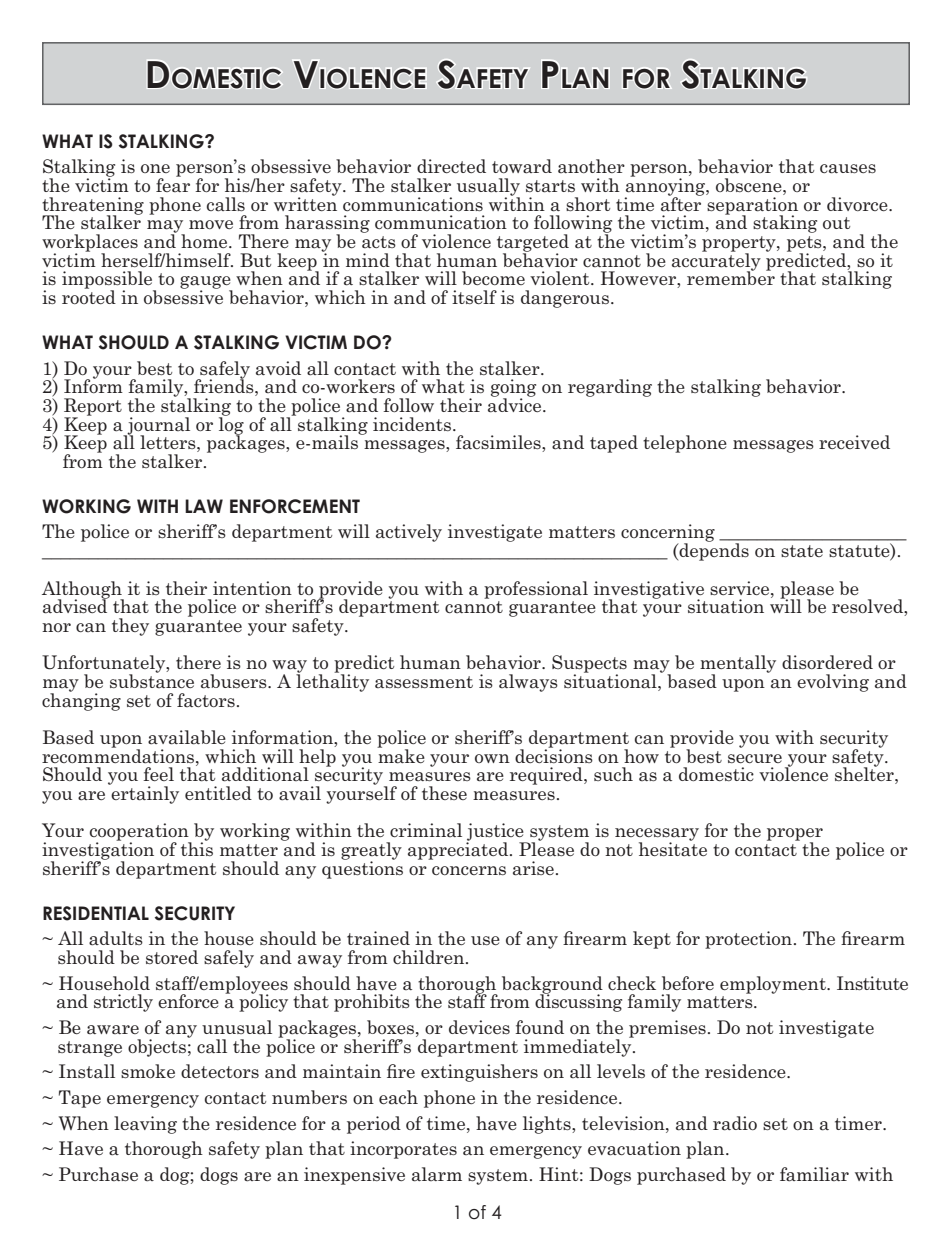 Image resolution: width=952 pixels, height=1233 pixels. Describe the element at coordinates (157, 427) in the screenshot. I see `journal` at that location.
